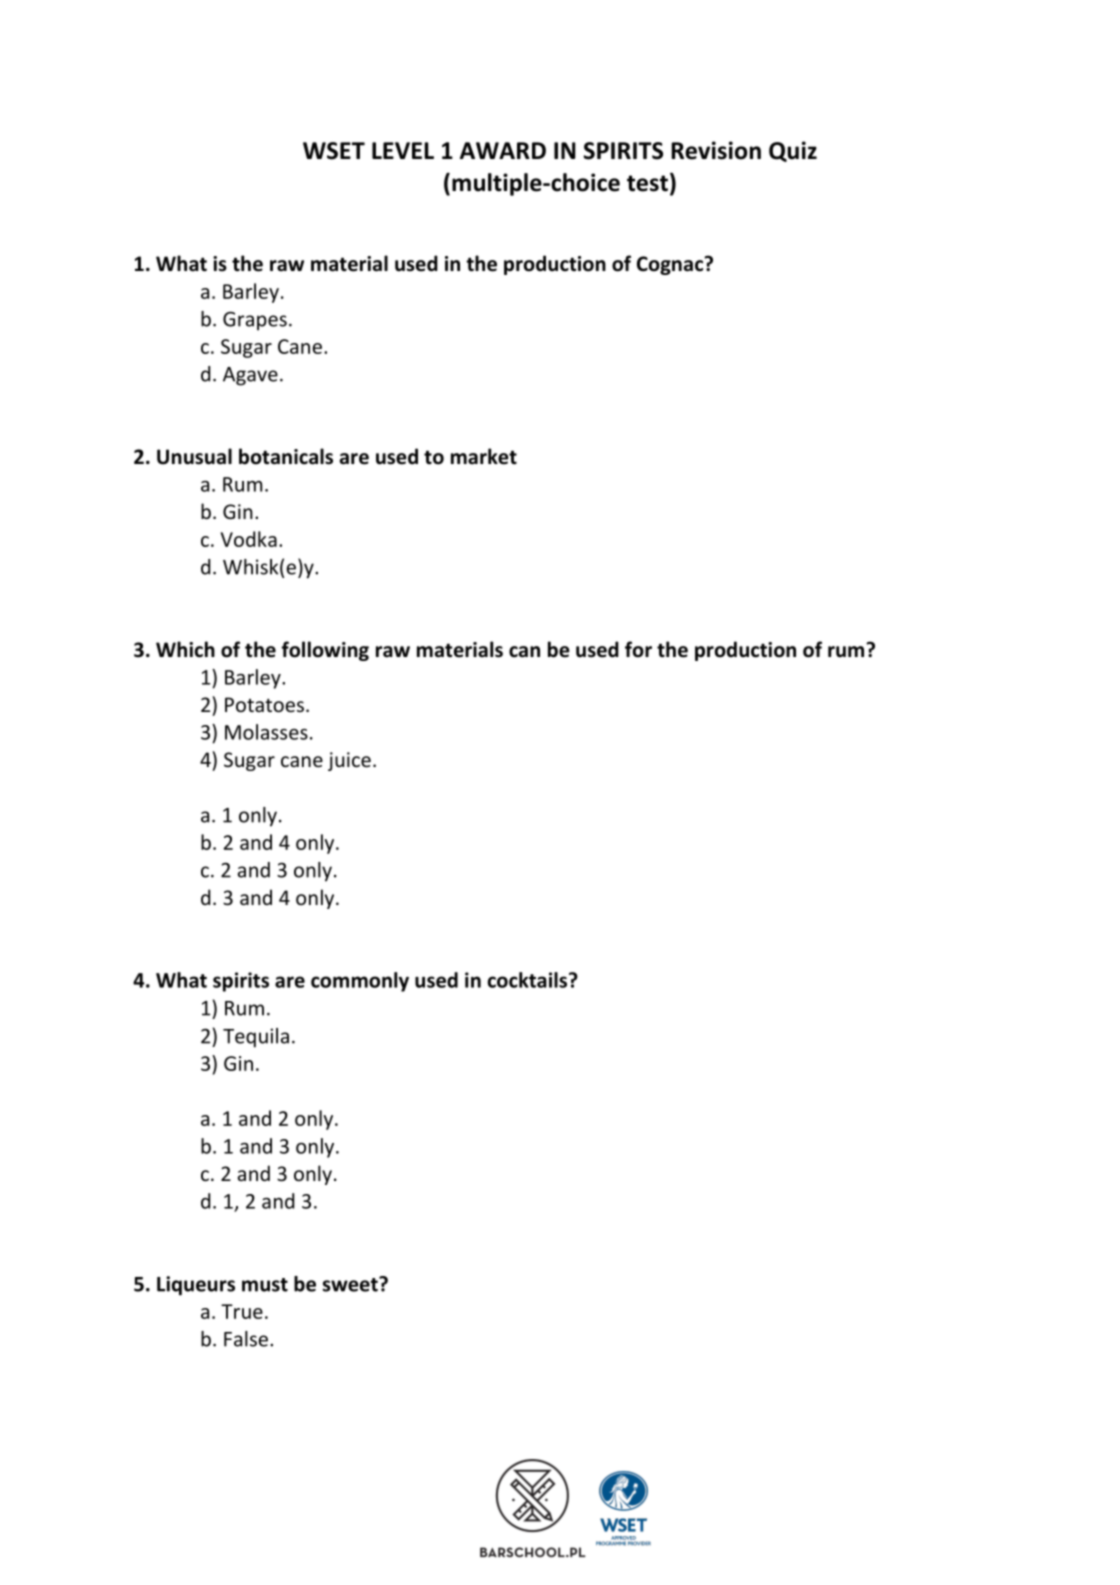 This page has height=1585, width=1120. Describe the element at coordinates (266, 732) in the page. I see `Molasses` at that location.
